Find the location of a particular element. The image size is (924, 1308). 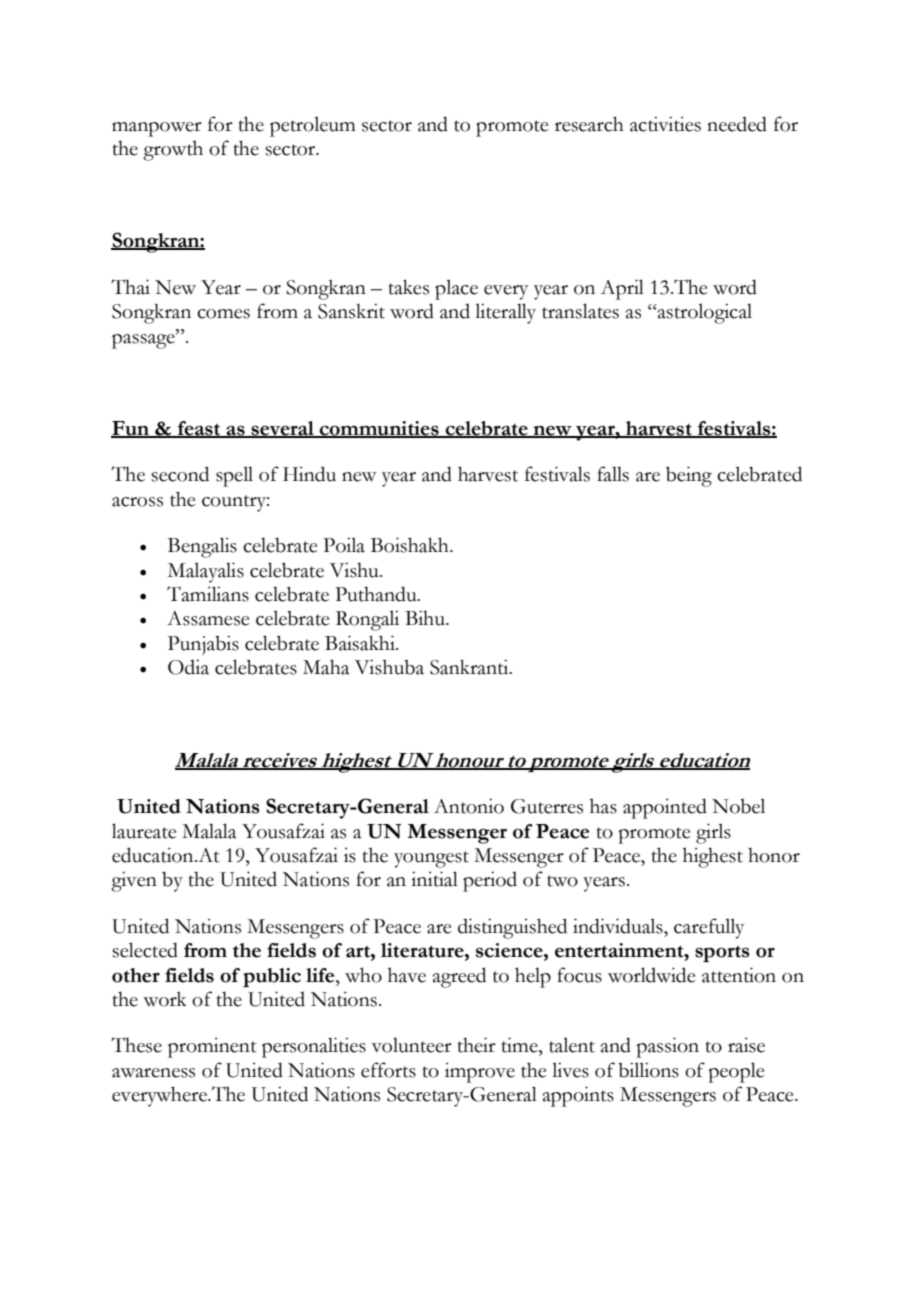

Punjabis is located at coordinates (203, 645).
